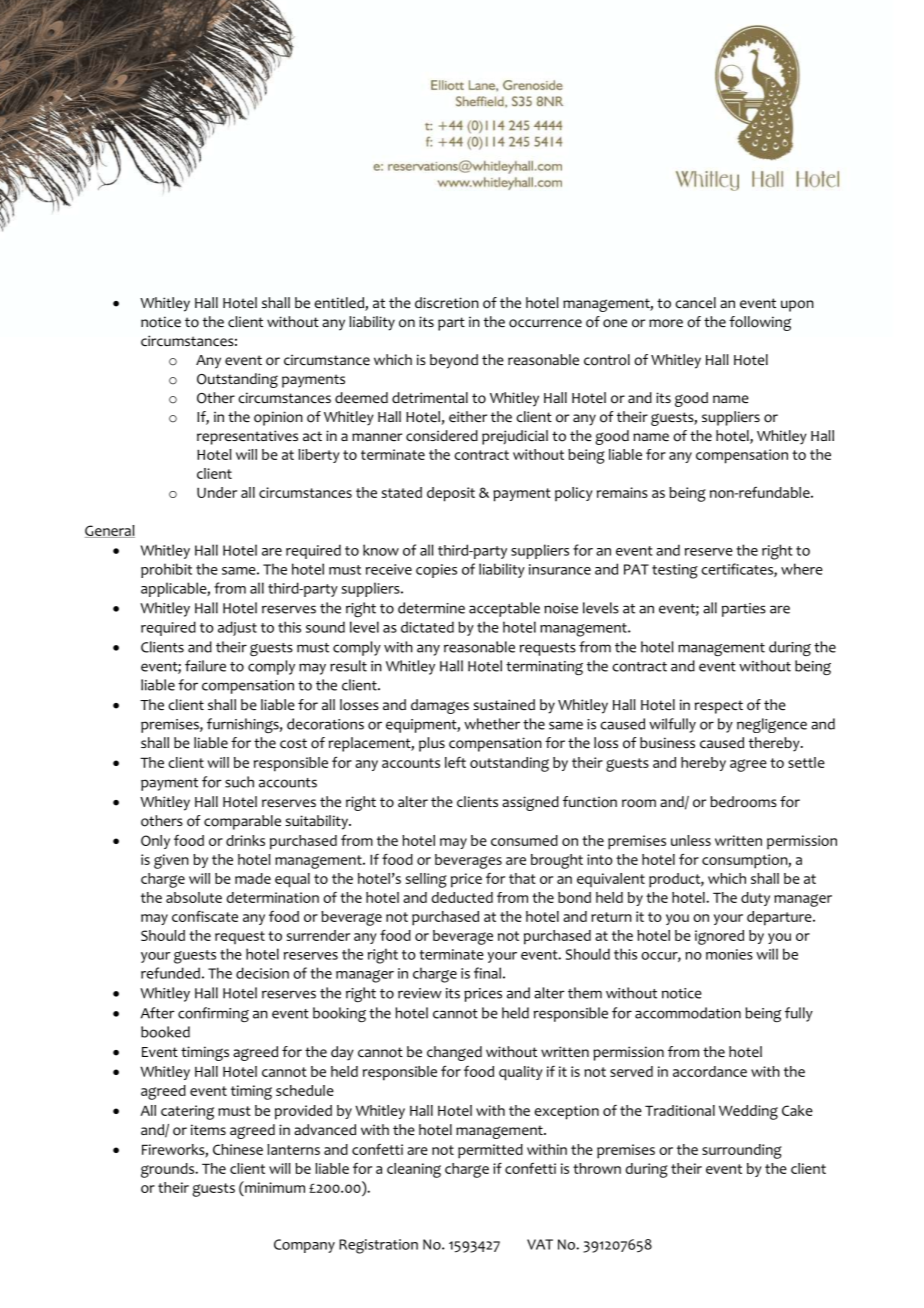 Image resolution: width=924 pixels, height=1308 pixels. Describe the element at coordinates (414, 1170) in the screenshot. I see `cleaning` at that location.
